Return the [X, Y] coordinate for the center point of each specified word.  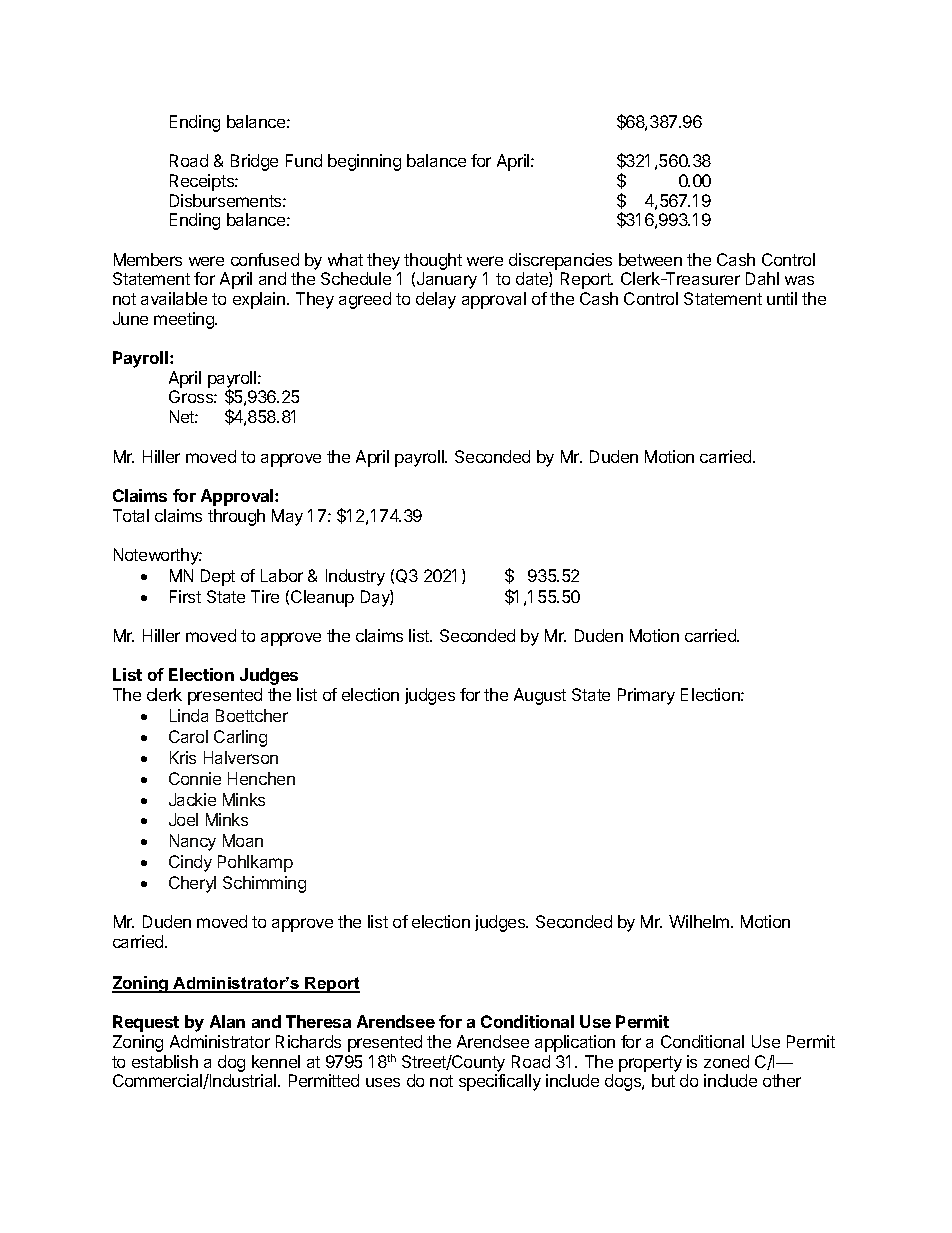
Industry [355, 577]
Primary [646, 696]
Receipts [203, 182]
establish [165, 1061]
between [650, 259]
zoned [726, 1061]
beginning [364, 162]
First [185, 596]
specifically [500, 1082]
